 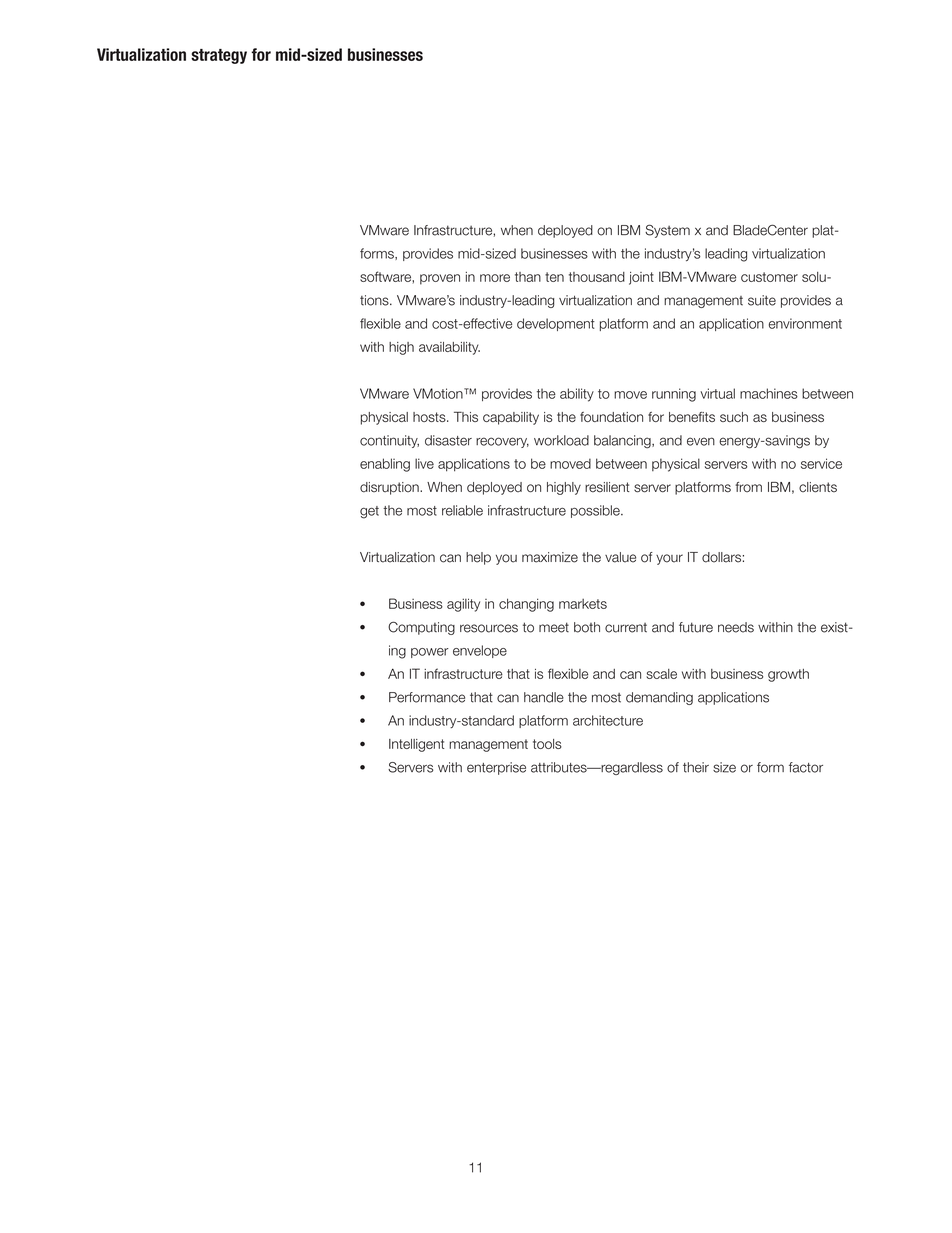 I want to click on continuity, so click(x=389, y=441).
